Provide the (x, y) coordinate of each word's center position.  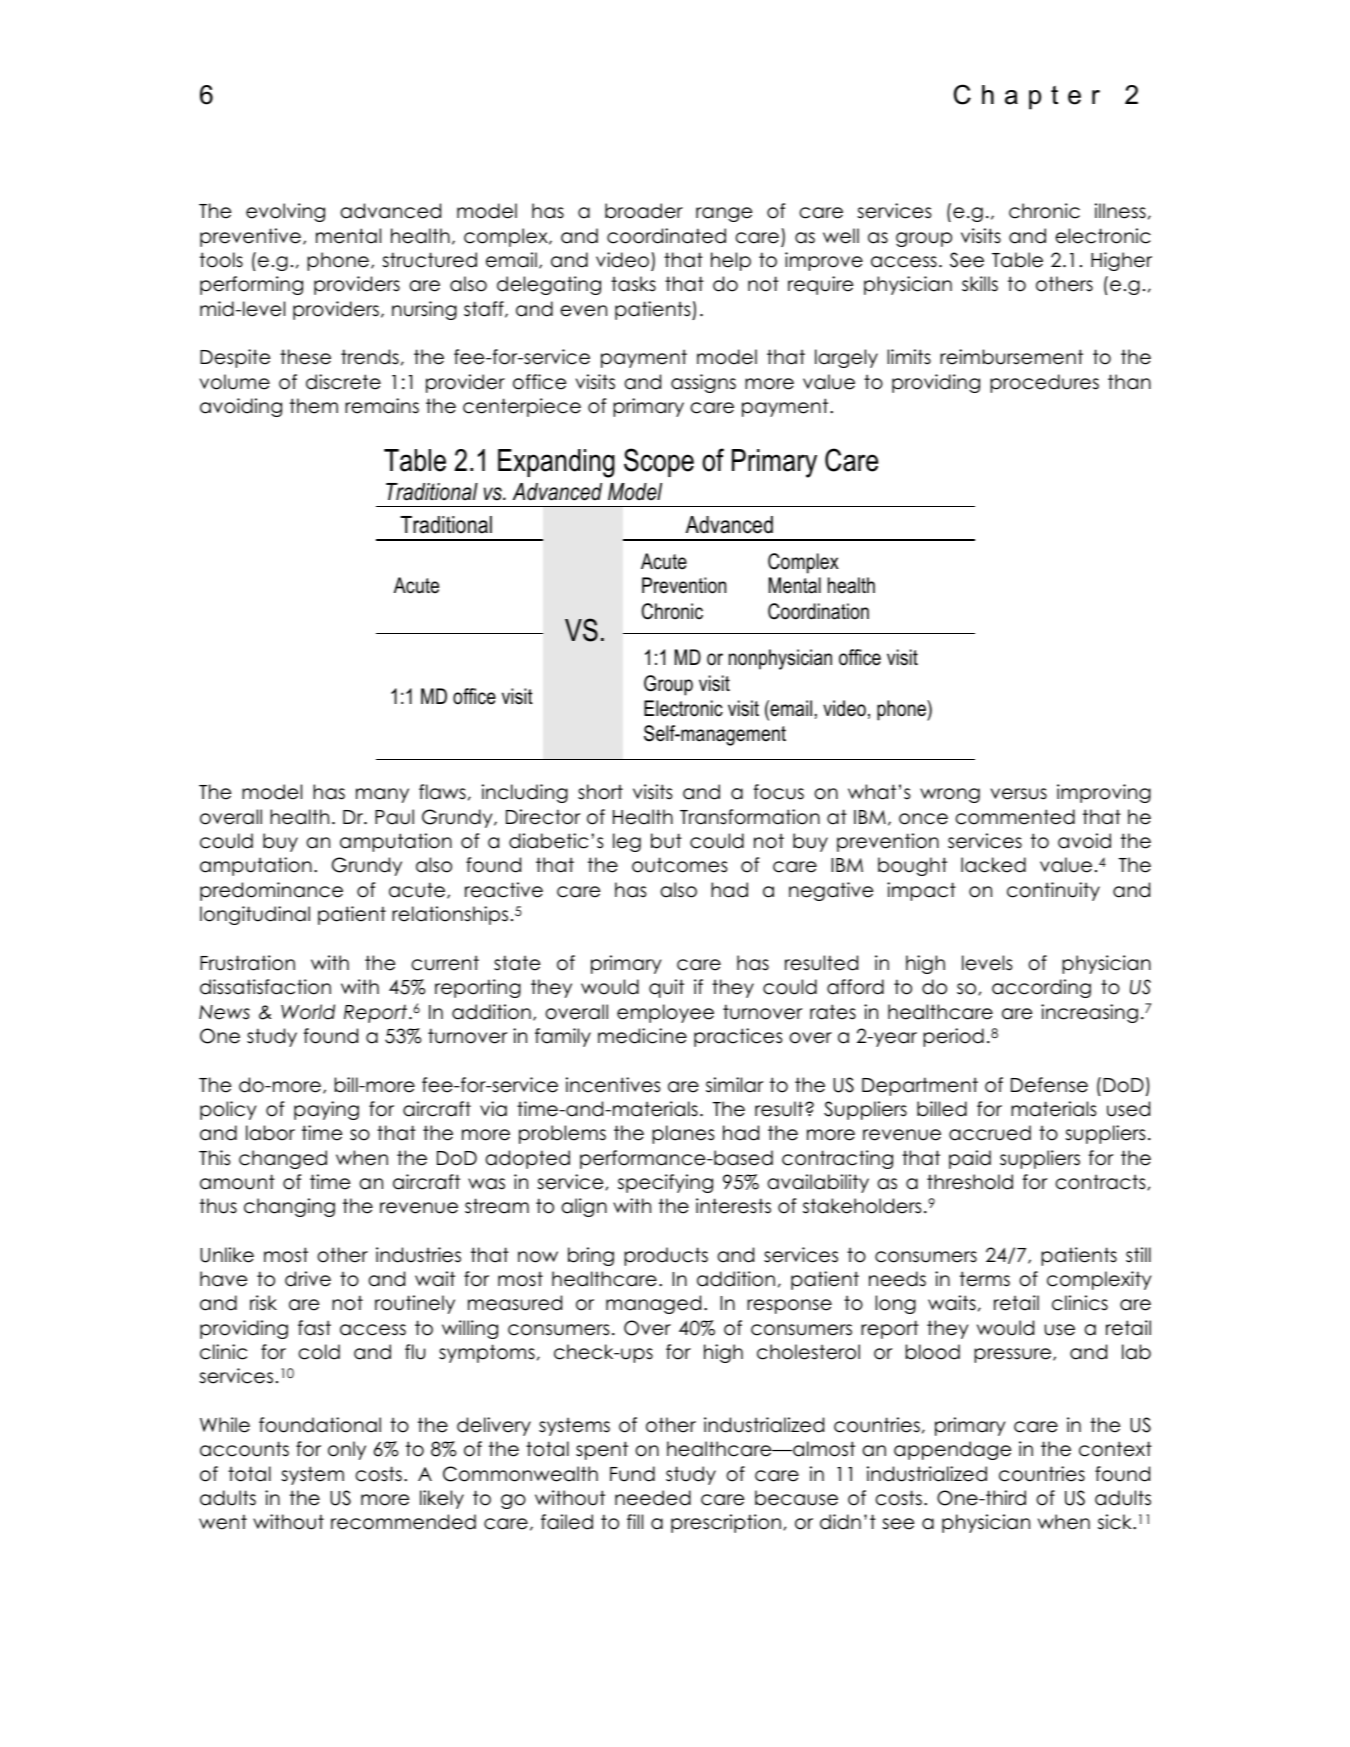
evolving (285, 212)
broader (644, 211)
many (382, 795)
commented (1015, 817)
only (347, 1450)
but (666, 841)
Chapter (1027, 97)
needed (653, 1498)
